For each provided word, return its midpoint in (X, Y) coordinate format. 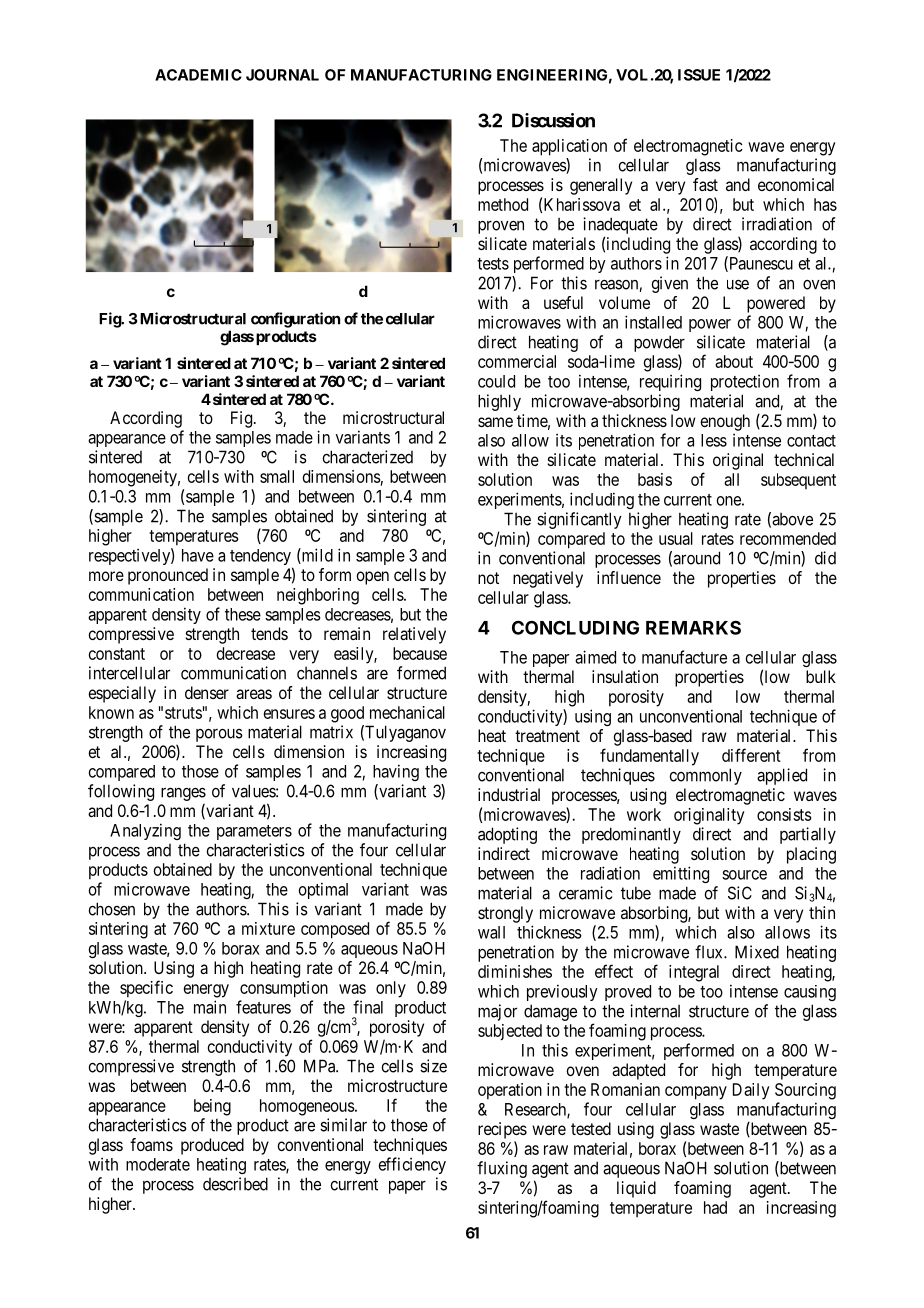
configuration (295, 320)
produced (212, 1146)
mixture (268, 928)
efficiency (412, 1165)
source (744, 875)
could (496, 381)
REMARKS (693, 627)
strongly (505, 914)
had (715, 1207)
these (243, 614)
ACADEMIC (198, 75)
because (420, 653)
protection (745, 382)
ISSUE (699, 75)
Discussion (553, 120)
